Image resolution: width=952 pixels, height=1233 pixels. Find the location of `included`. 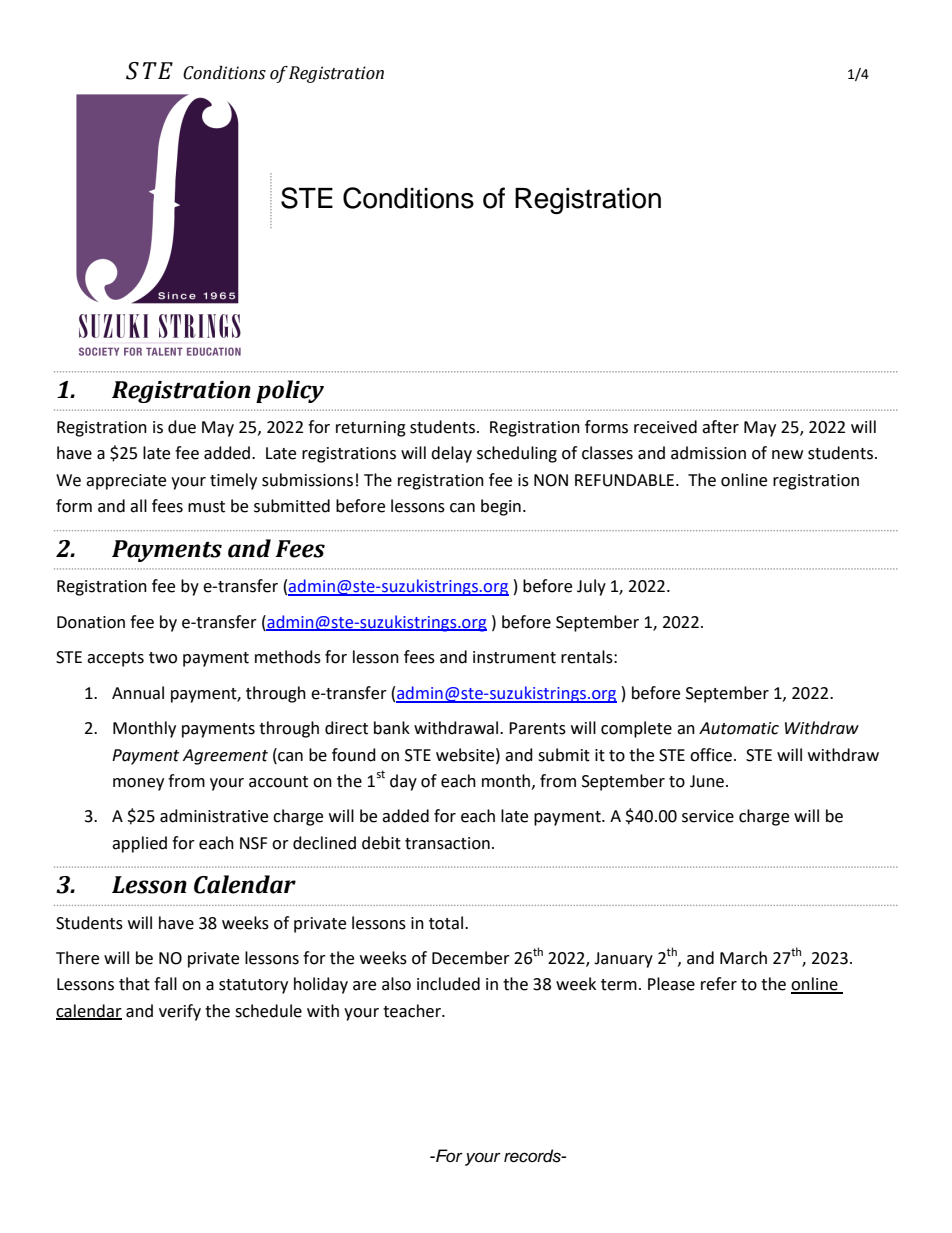

included is located at coordinates (448, 984).
